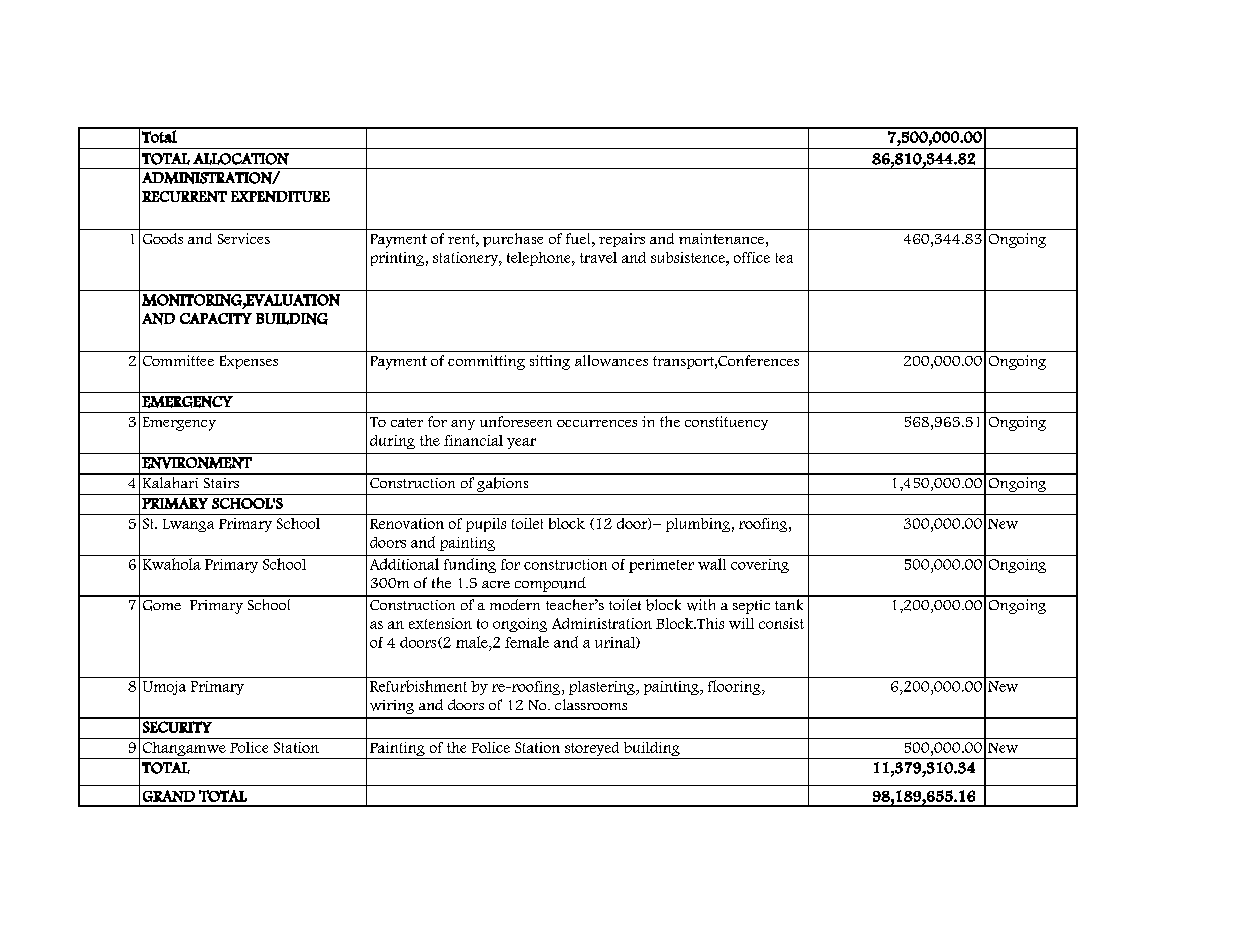 Image resolution: width=1233 pixels, height=952 pixels. What do you see at coordinates (169, 796) in the screenshot?
I see `GRAND` at bounding box center [169, 796].
